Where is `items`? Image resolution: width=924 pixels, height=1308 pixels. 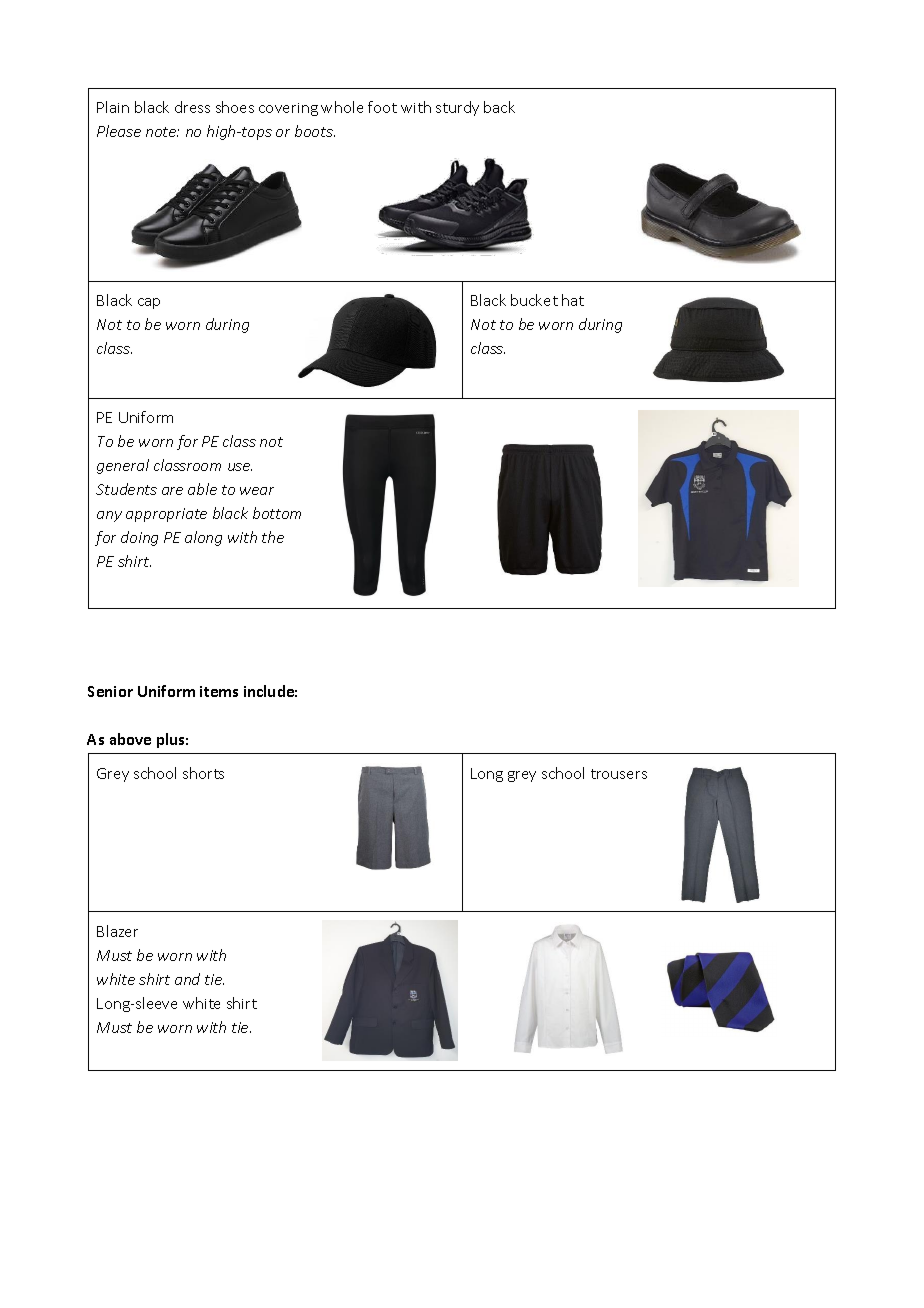
items is located at coordinates (219, 691).
